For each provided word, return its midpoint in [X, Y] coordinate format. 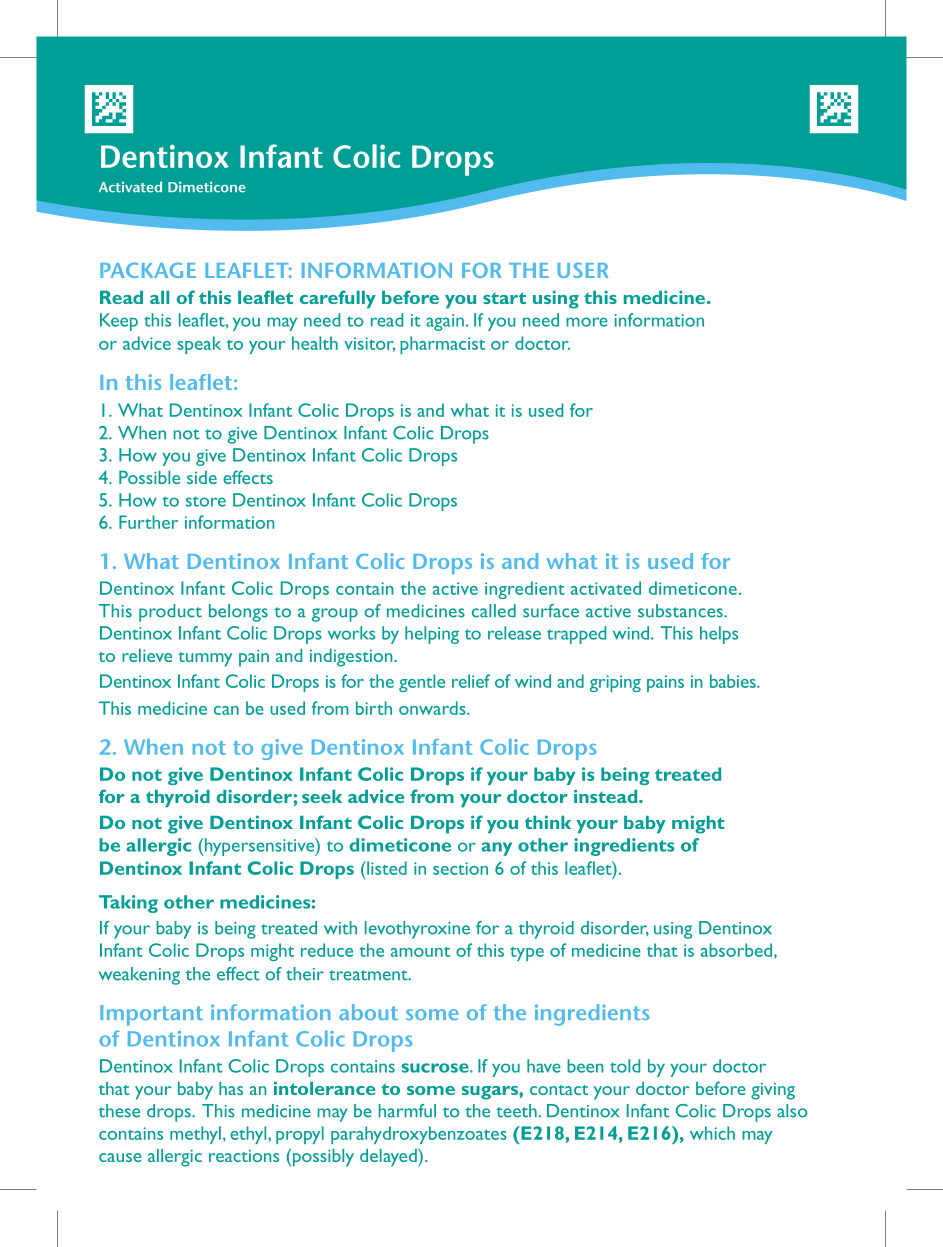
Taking [128, 904]
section [460, 868]
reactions [244, 1156]
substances [681, 611]
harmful [407, 1111]
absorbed [738, 951]
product [170, 613]
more [587, 322]
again [445, 322]
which [712, 1133]
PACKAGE [148, 270]
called [494, 611]
